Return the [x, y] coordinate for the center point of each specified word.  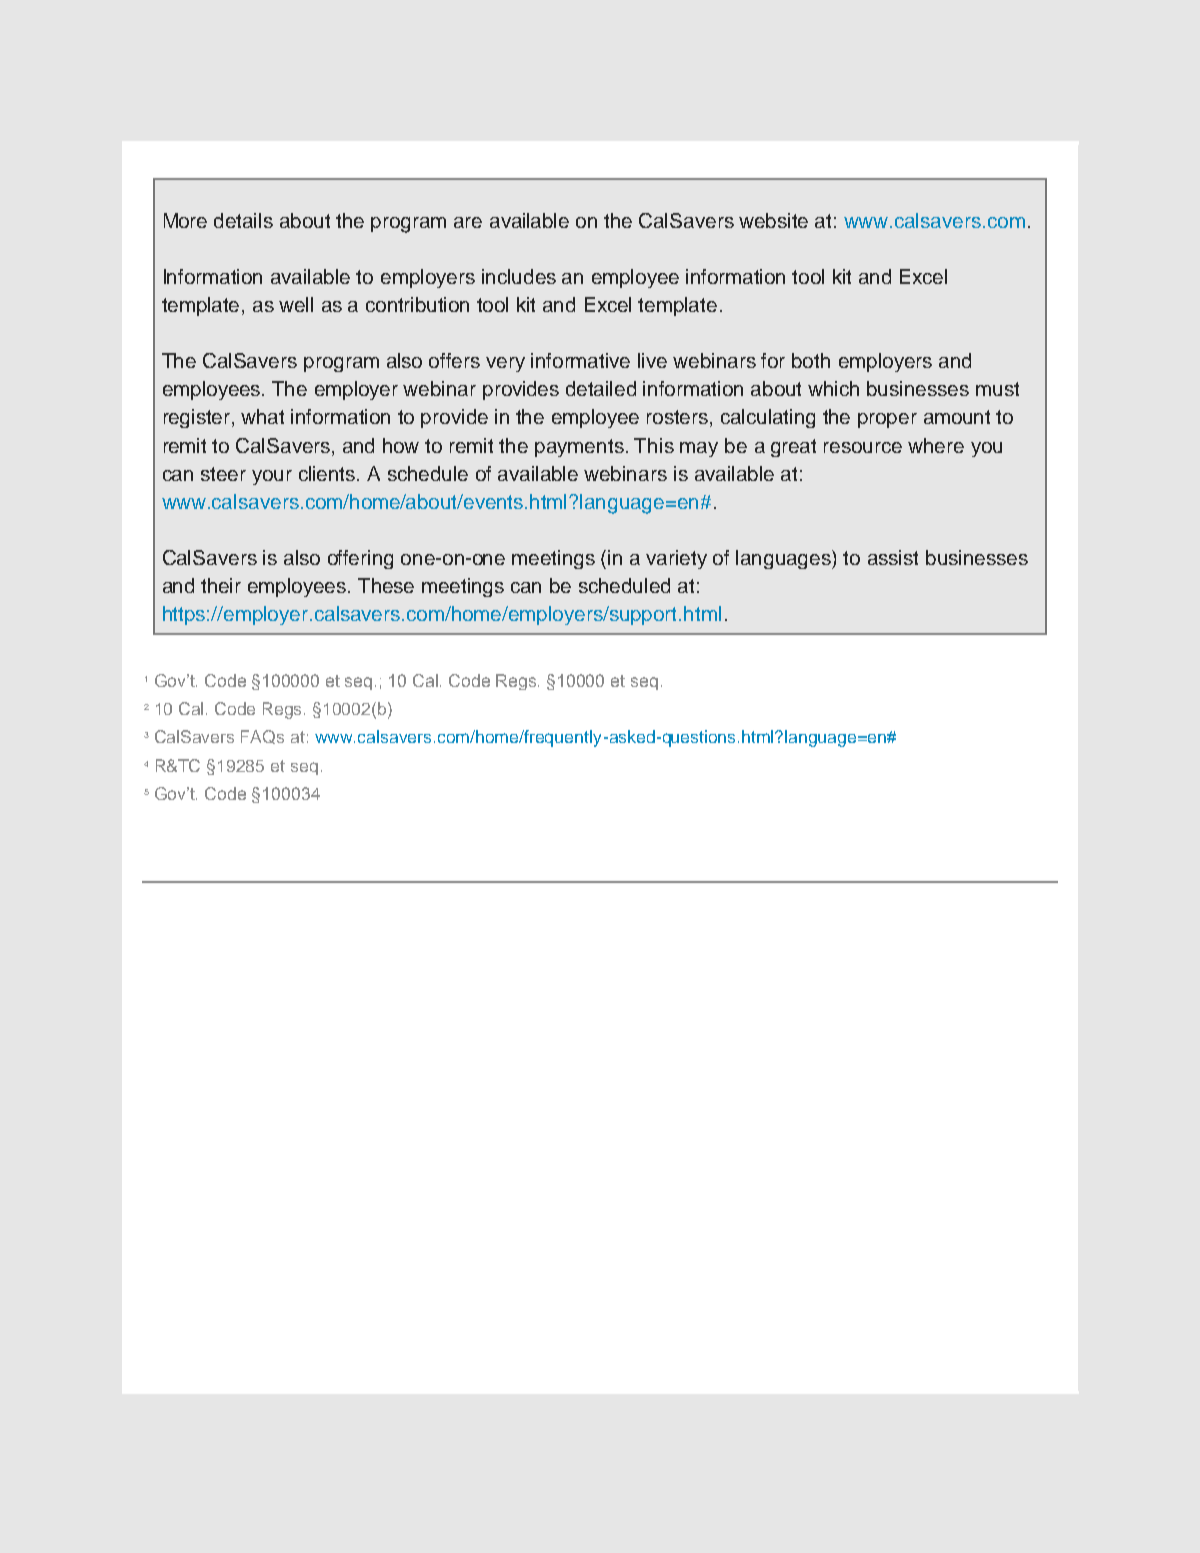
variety [676, 559]
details [243, 220]
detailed [601, 388]
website [773, 220]
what [262, 416]
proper [887, 420]
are [468, 222]
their [221, 585]
